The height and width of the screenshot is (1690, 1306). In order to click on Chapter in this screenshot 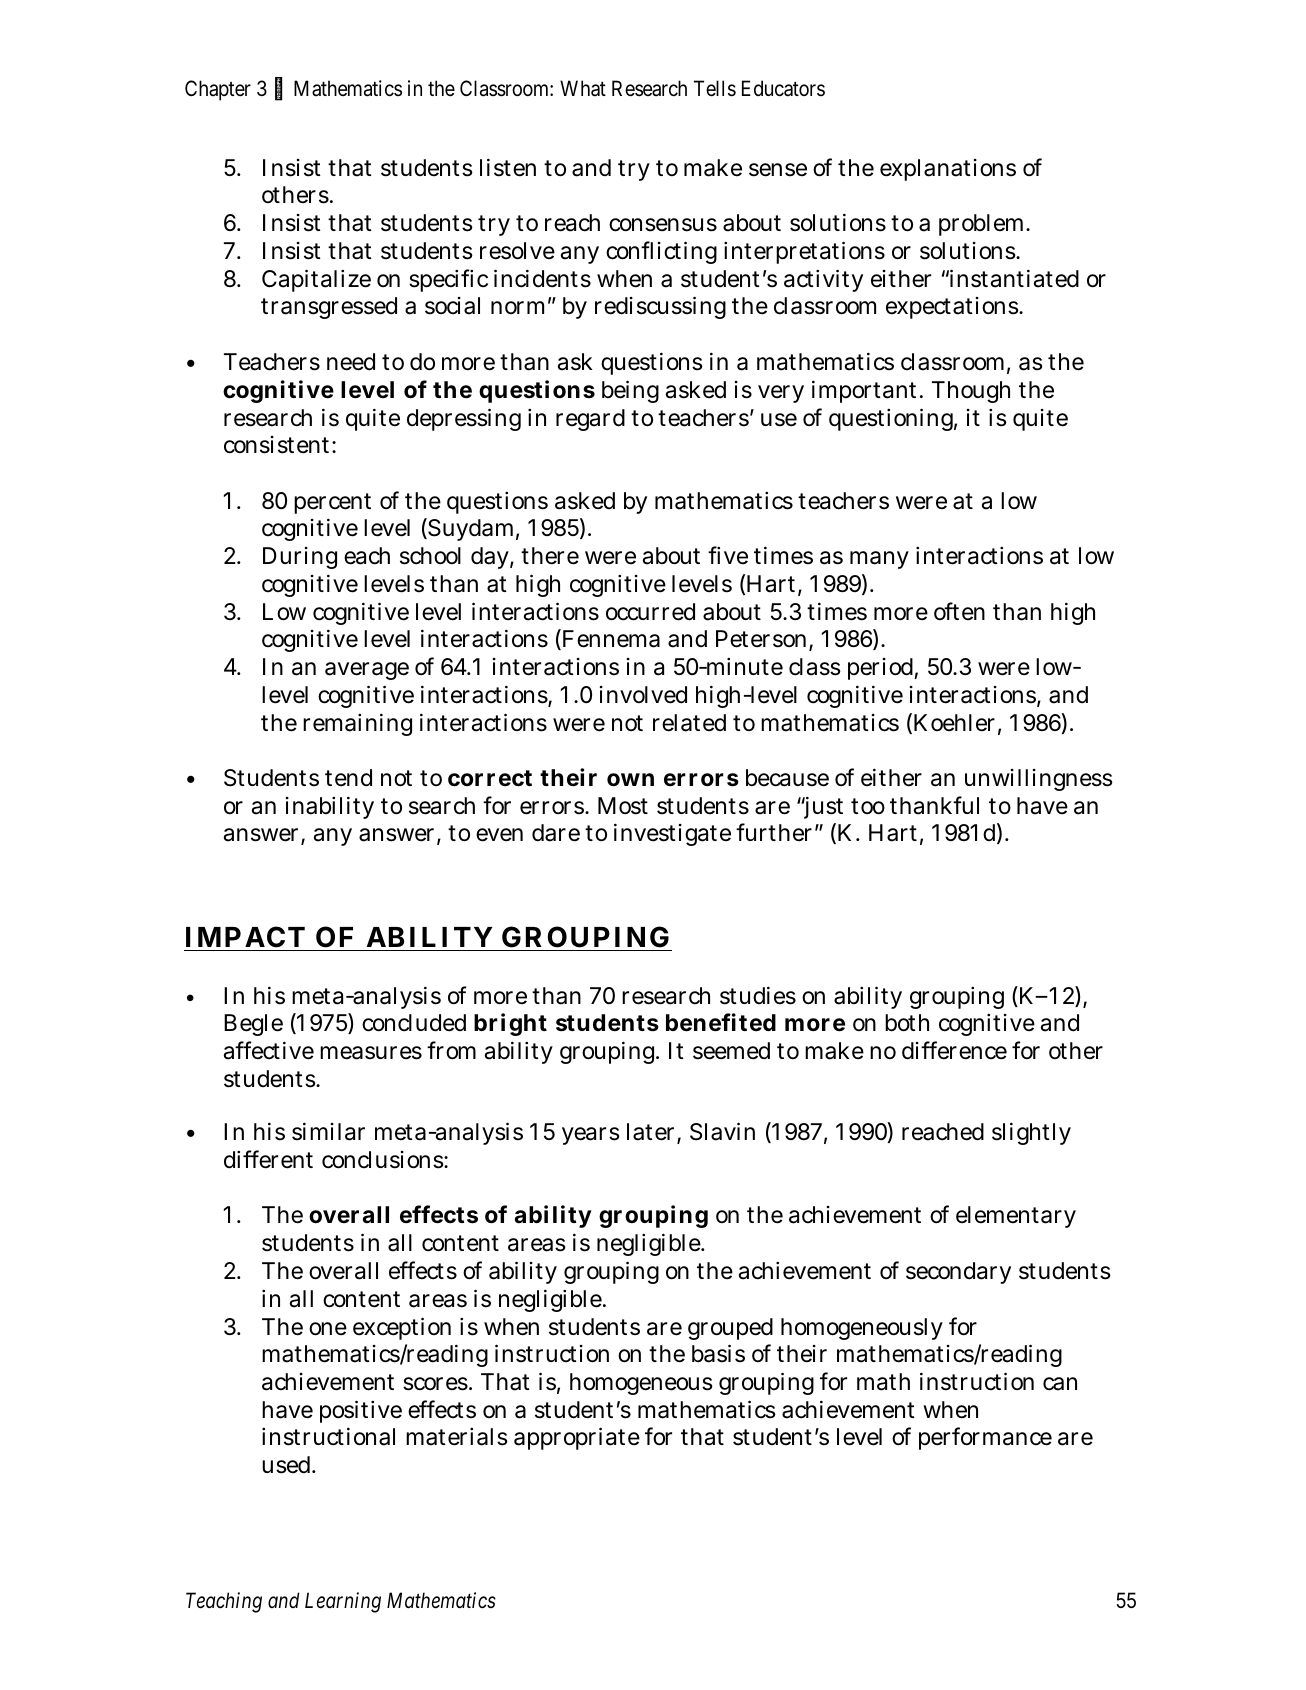, I will do `click(218, 90)`.
